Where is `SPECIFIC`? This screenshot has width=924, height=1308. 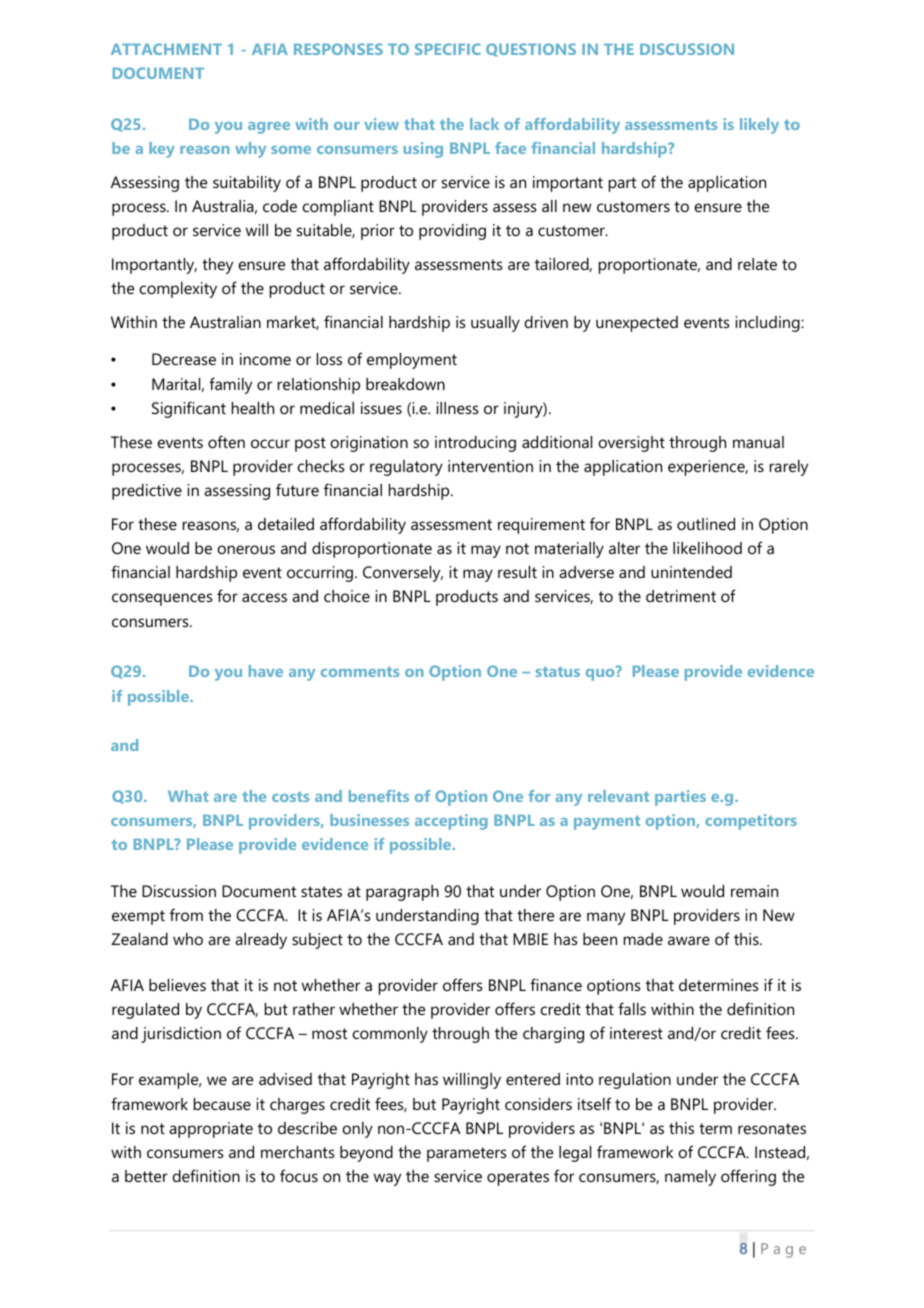
SPECIFIC is located at coordinates (448, 49).
